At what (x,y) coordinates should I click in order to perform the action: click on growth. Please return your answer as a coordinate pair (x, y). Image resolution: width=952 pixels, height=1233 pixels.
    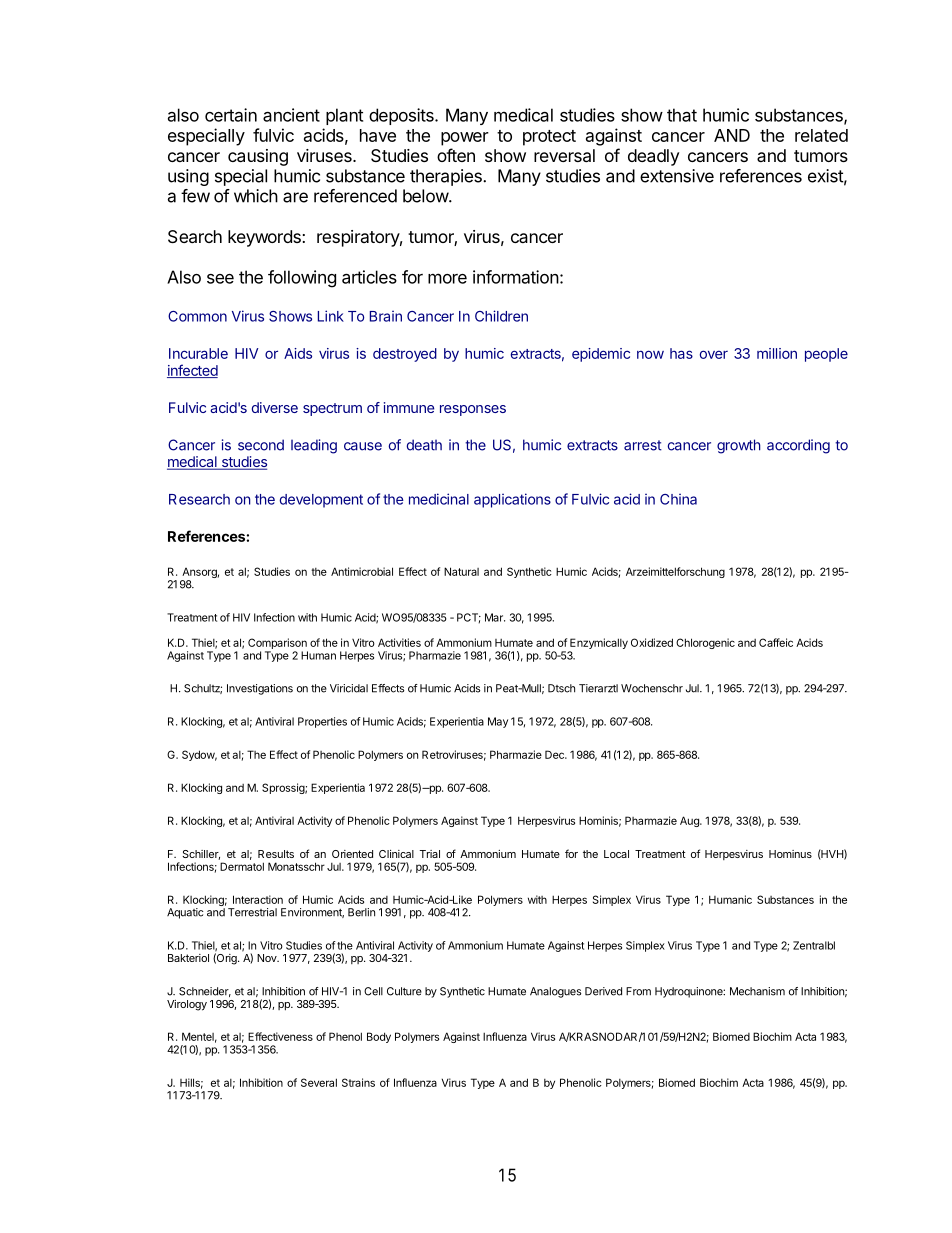
    Looking at the image, I should click on (739, 446).
